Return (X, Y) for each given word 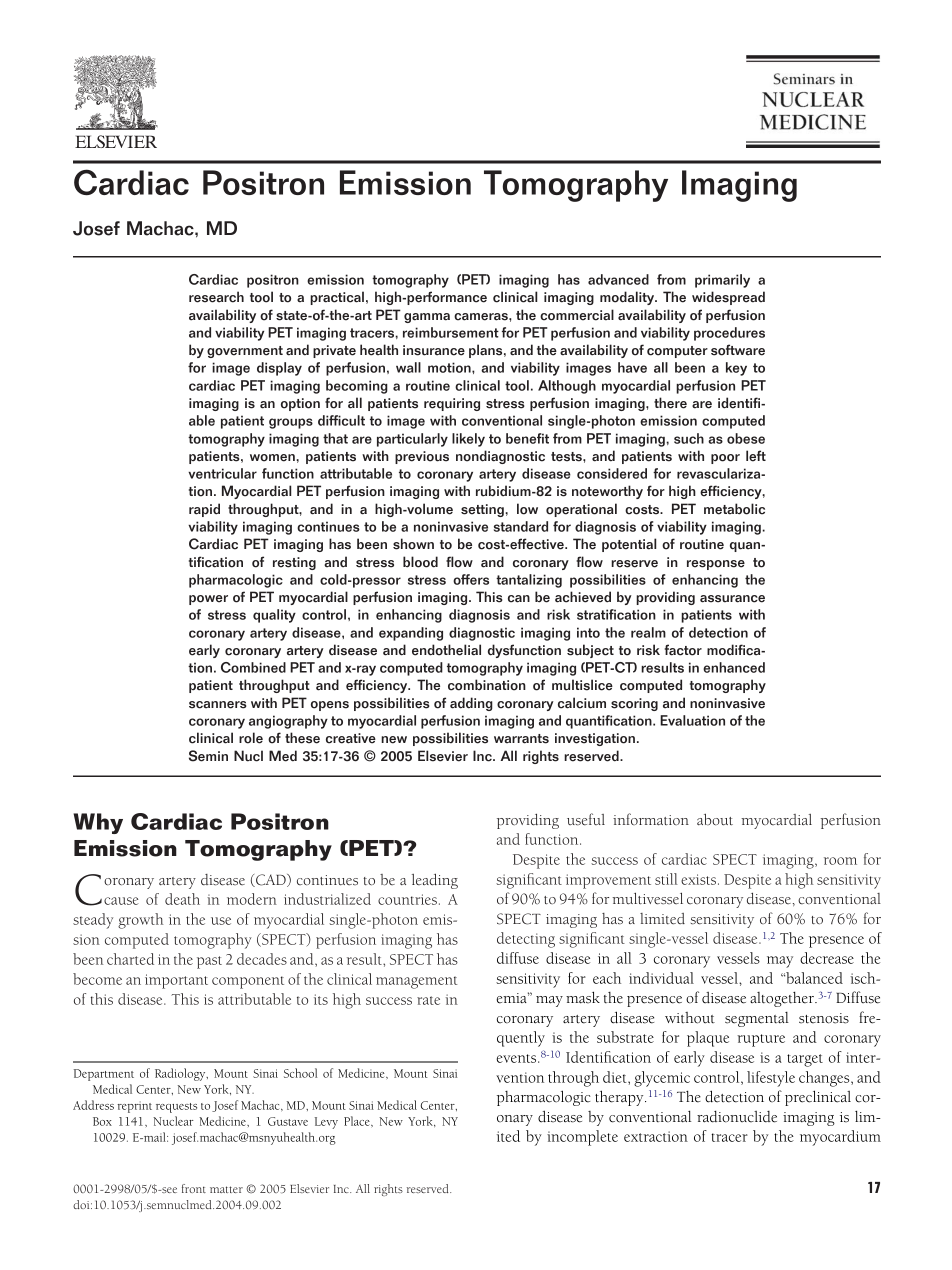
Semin (208, 756)
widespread (728, 298)
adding (471, 704)
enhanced (734, 667)
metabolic (734, 509)
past (209, 962)
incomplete (582, 1138)
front (194, 1188)
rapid (204, 510)
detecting (526, 940)
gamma (427, 318)
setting (483, 510)
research (216, 297)
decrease (827, 958)
